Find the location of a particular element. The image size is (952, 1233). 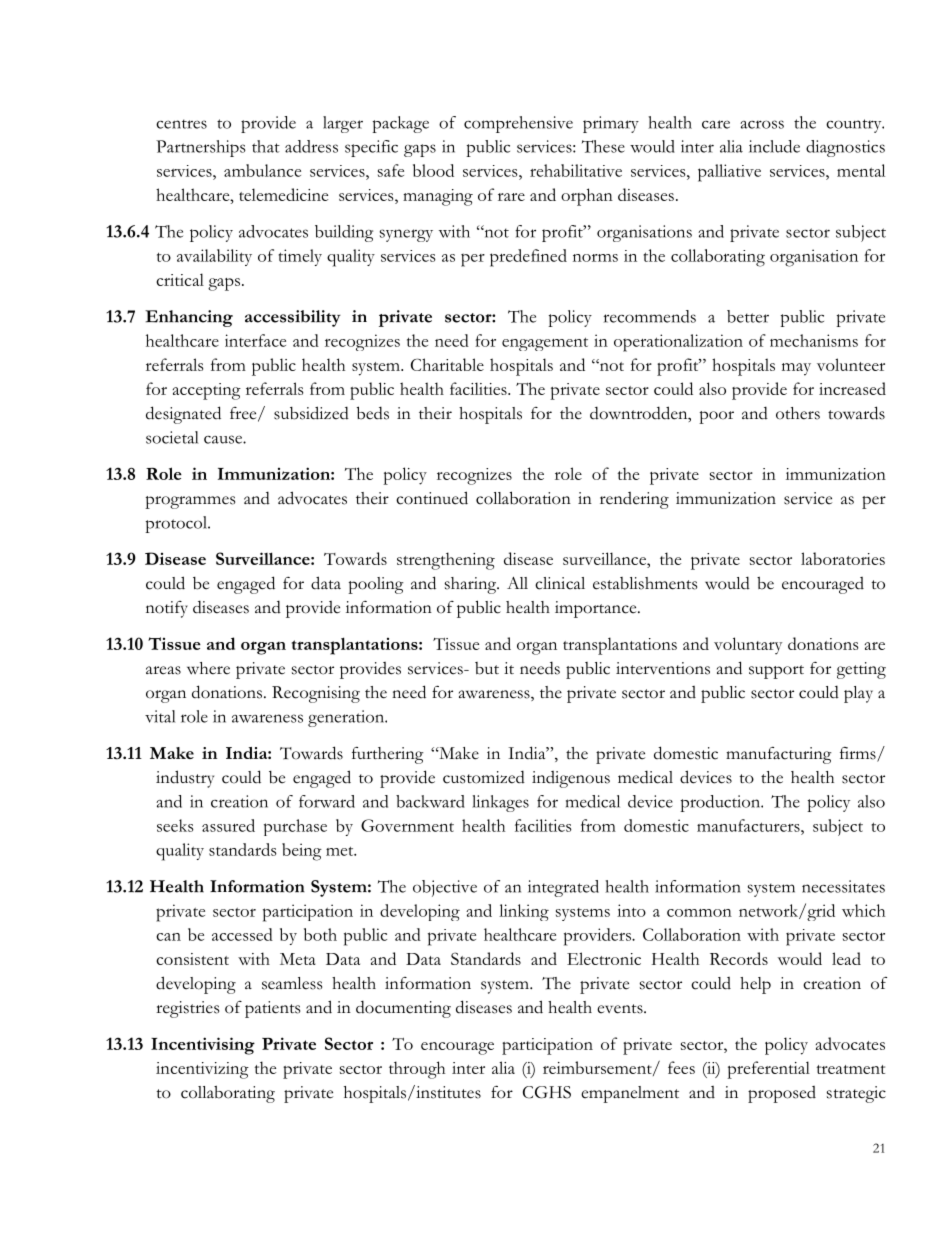

comprehensive is located at coordinates (518, 124).
